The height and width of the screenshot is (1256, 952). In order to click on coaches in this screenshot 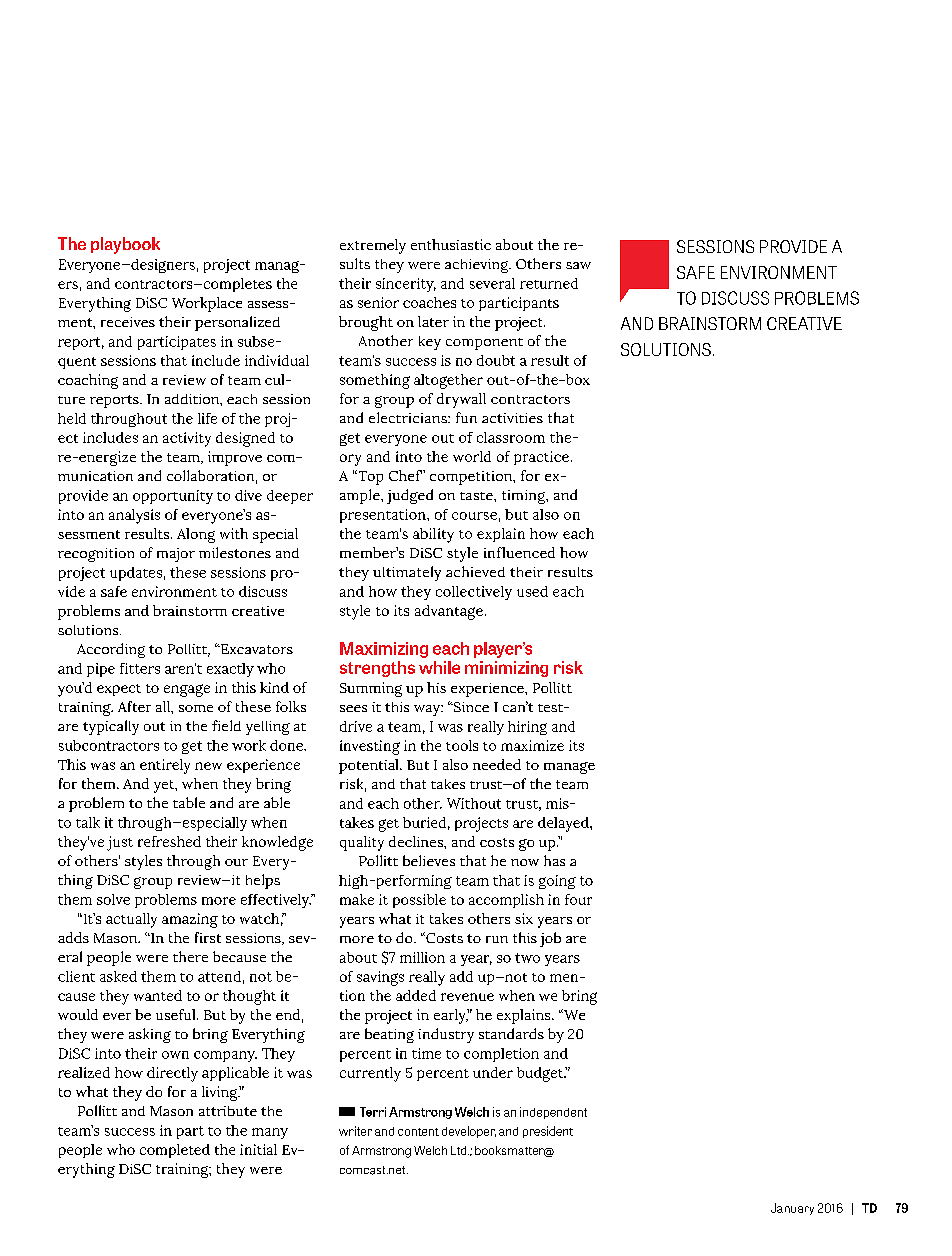, I will do `click(429, 302)`.
